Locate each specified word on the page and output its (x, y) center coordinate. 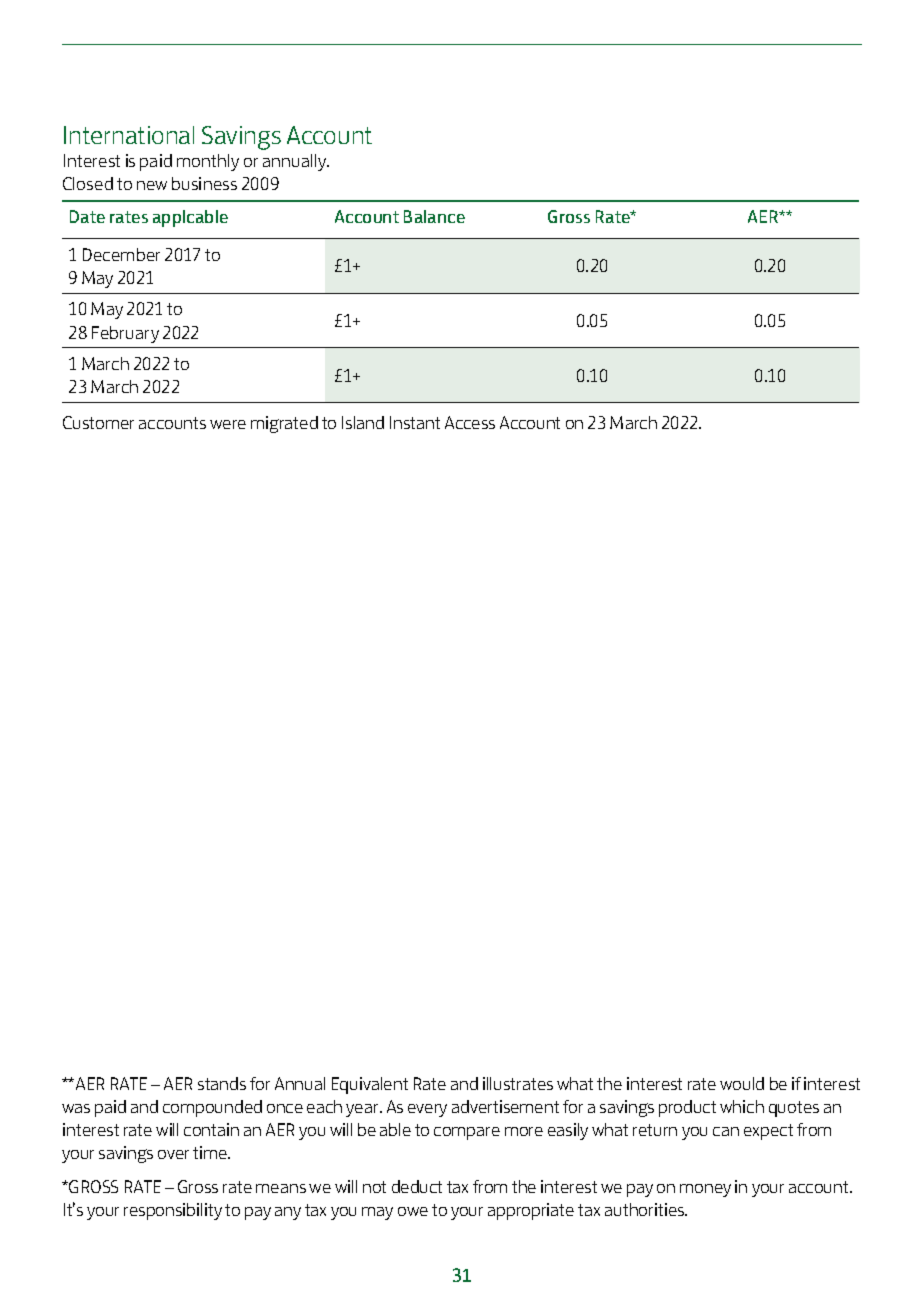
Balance (434, 216)
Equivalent (370, 1085)
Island (363, 422)
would (742, 1083)
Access (470, 422)
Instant (415, 422)
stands (222, 1083)
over (173, 1154)
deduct (417, 1186)
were (228, 424)
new (152, 185)
